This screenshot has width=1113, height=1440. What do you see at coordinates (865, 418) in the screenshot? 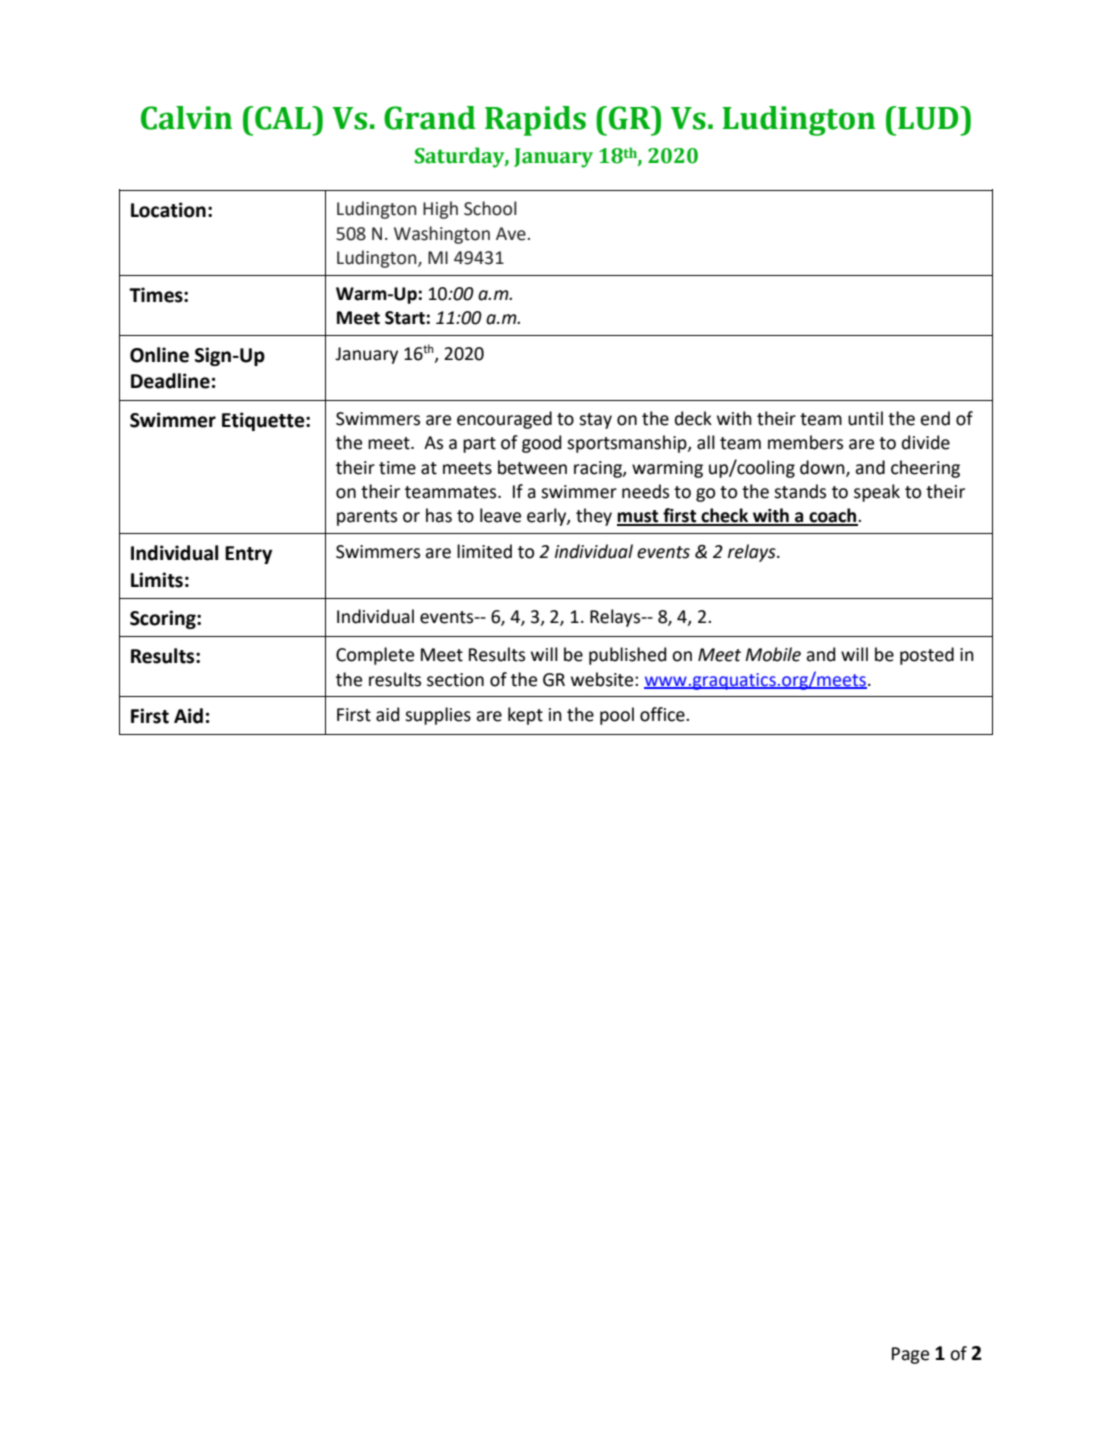
I see `until` at bounding box center [865, 418].
